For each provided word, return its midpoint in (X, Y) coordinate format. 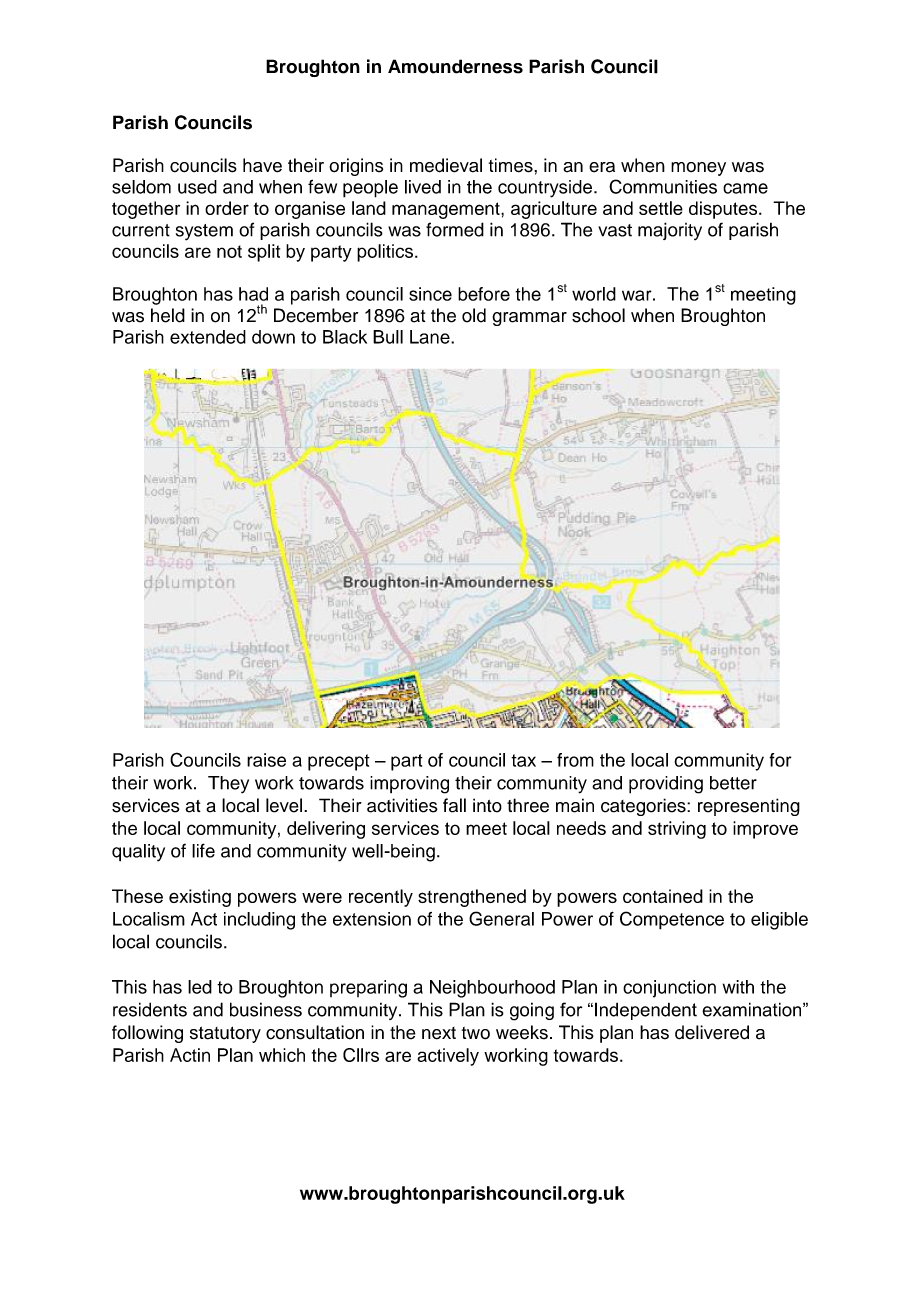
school (598, 315)
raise (266, 760)
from (575, 760)
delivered (712, 1032)
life (203, 850)
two (476, 1033)
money (698, 169)
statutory (225, 1034)
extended (208, 337)
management (447, 210)
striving (677, 830)
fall (454, 805)
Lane (431, 337)
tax (523, 760)
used (197, 187)
